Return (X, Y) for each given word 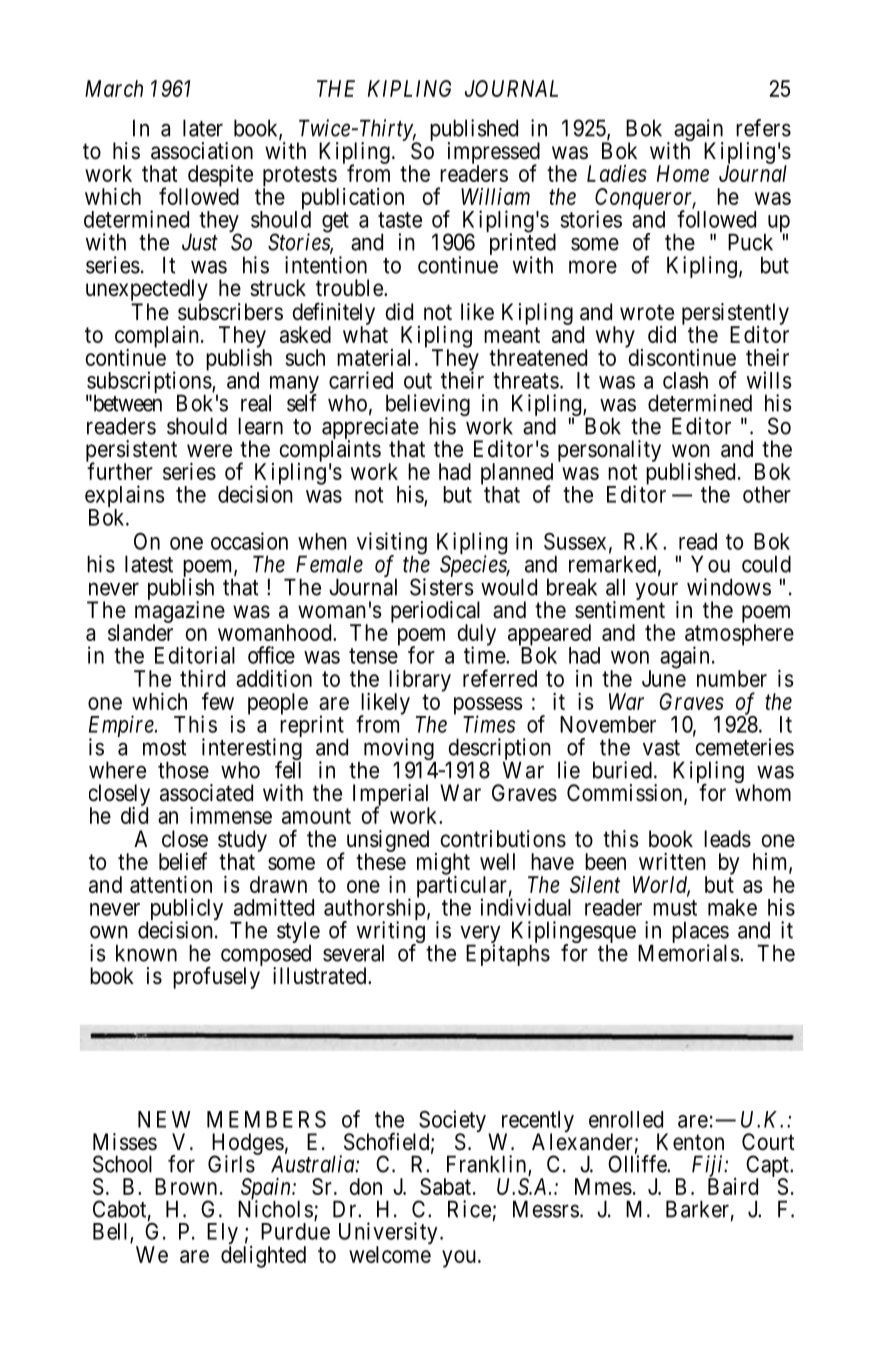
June (664, 678)
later (203, 128)
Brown (186, 1186)
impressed (494, 154)
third (202, 678)
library (420, 682)
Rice (469, 1209)
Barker (697, 1209)
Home (683, 173)
